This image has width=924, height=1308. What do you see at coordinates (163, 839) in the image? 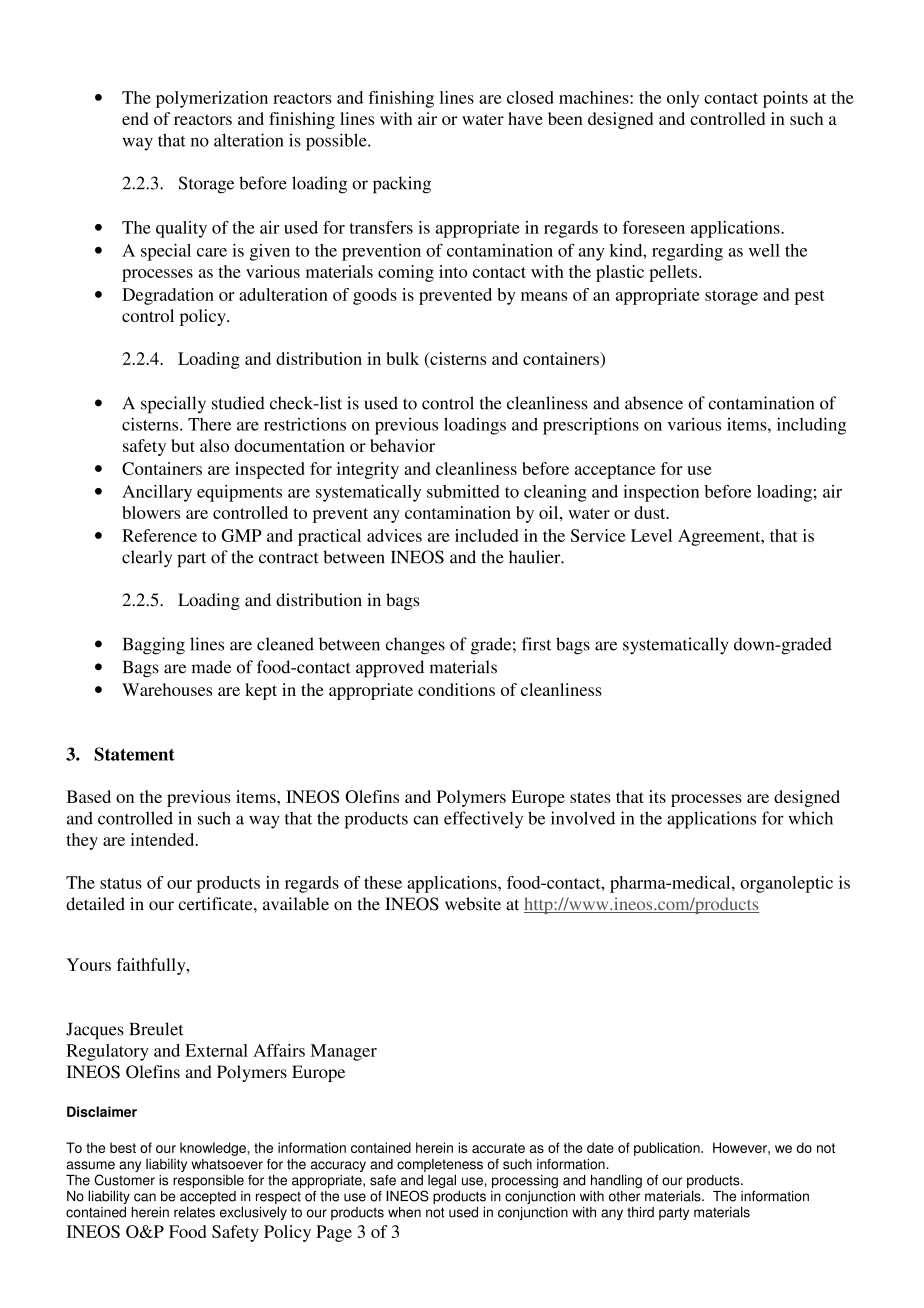
I see `intended` at bounding box center [163, 839].
